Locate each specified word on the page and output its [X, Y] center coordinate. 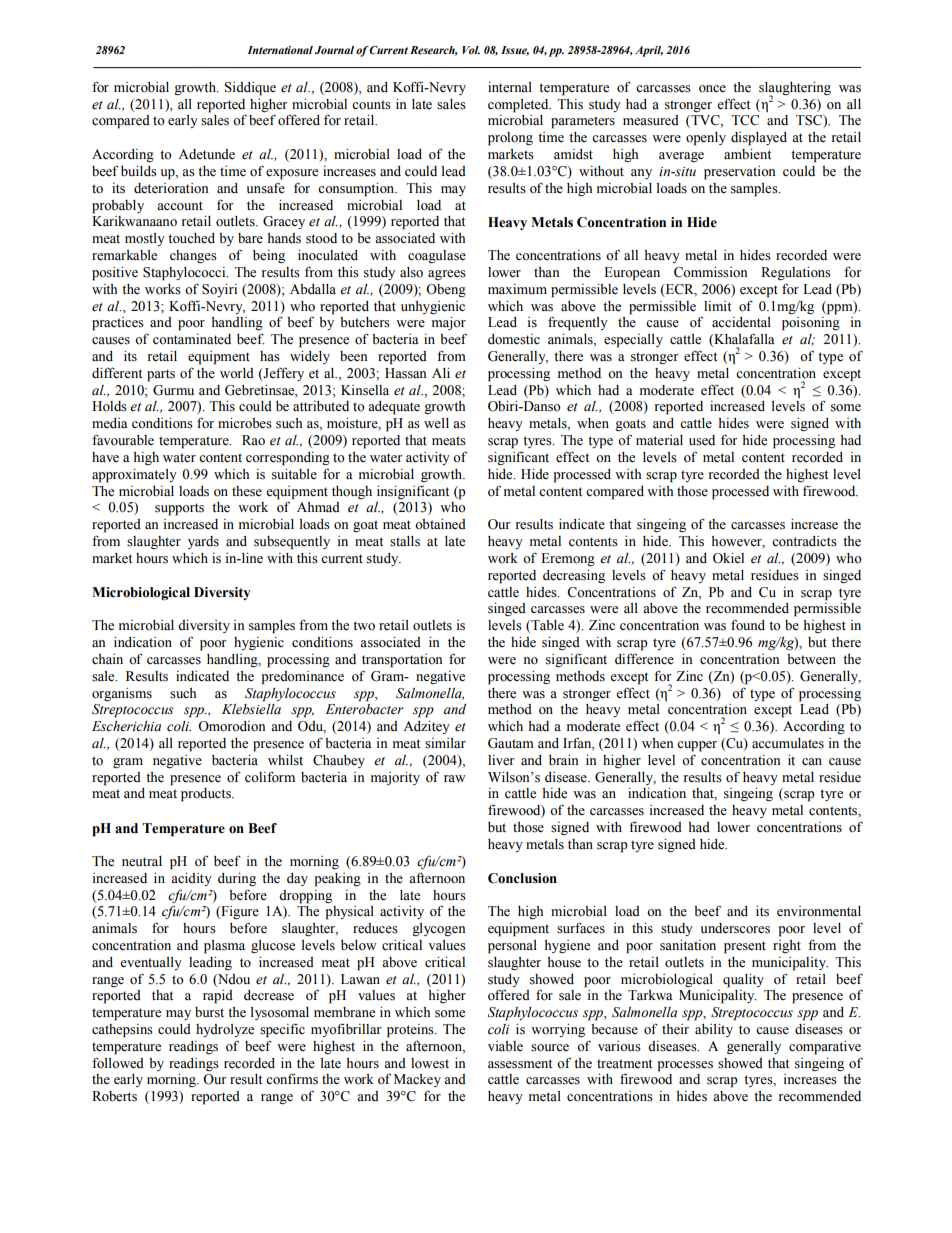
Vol [471, 50]
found [748, 625]
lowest [430, 1063]
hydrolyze [225, 1030]
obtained [440, 524]
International [280, 50]
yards [203, 542]
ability [714, 1030]
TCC [745, 120]
